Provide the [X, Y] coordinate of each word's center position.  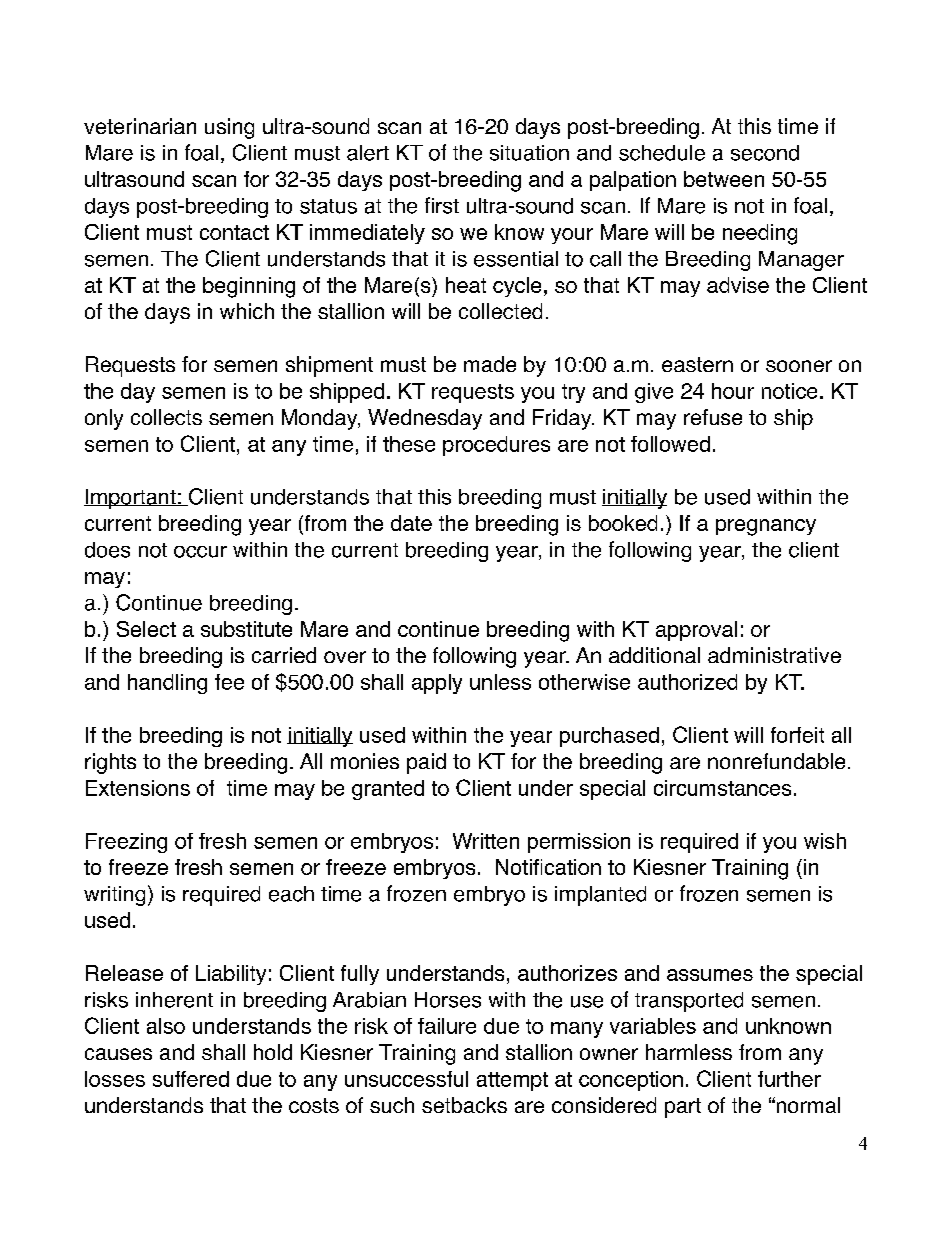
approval [696, 631]
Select [146, 629]
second [765, 153]
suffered [191, 1079]
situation [529, 153]
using [229, 128]
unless [500, 682]
